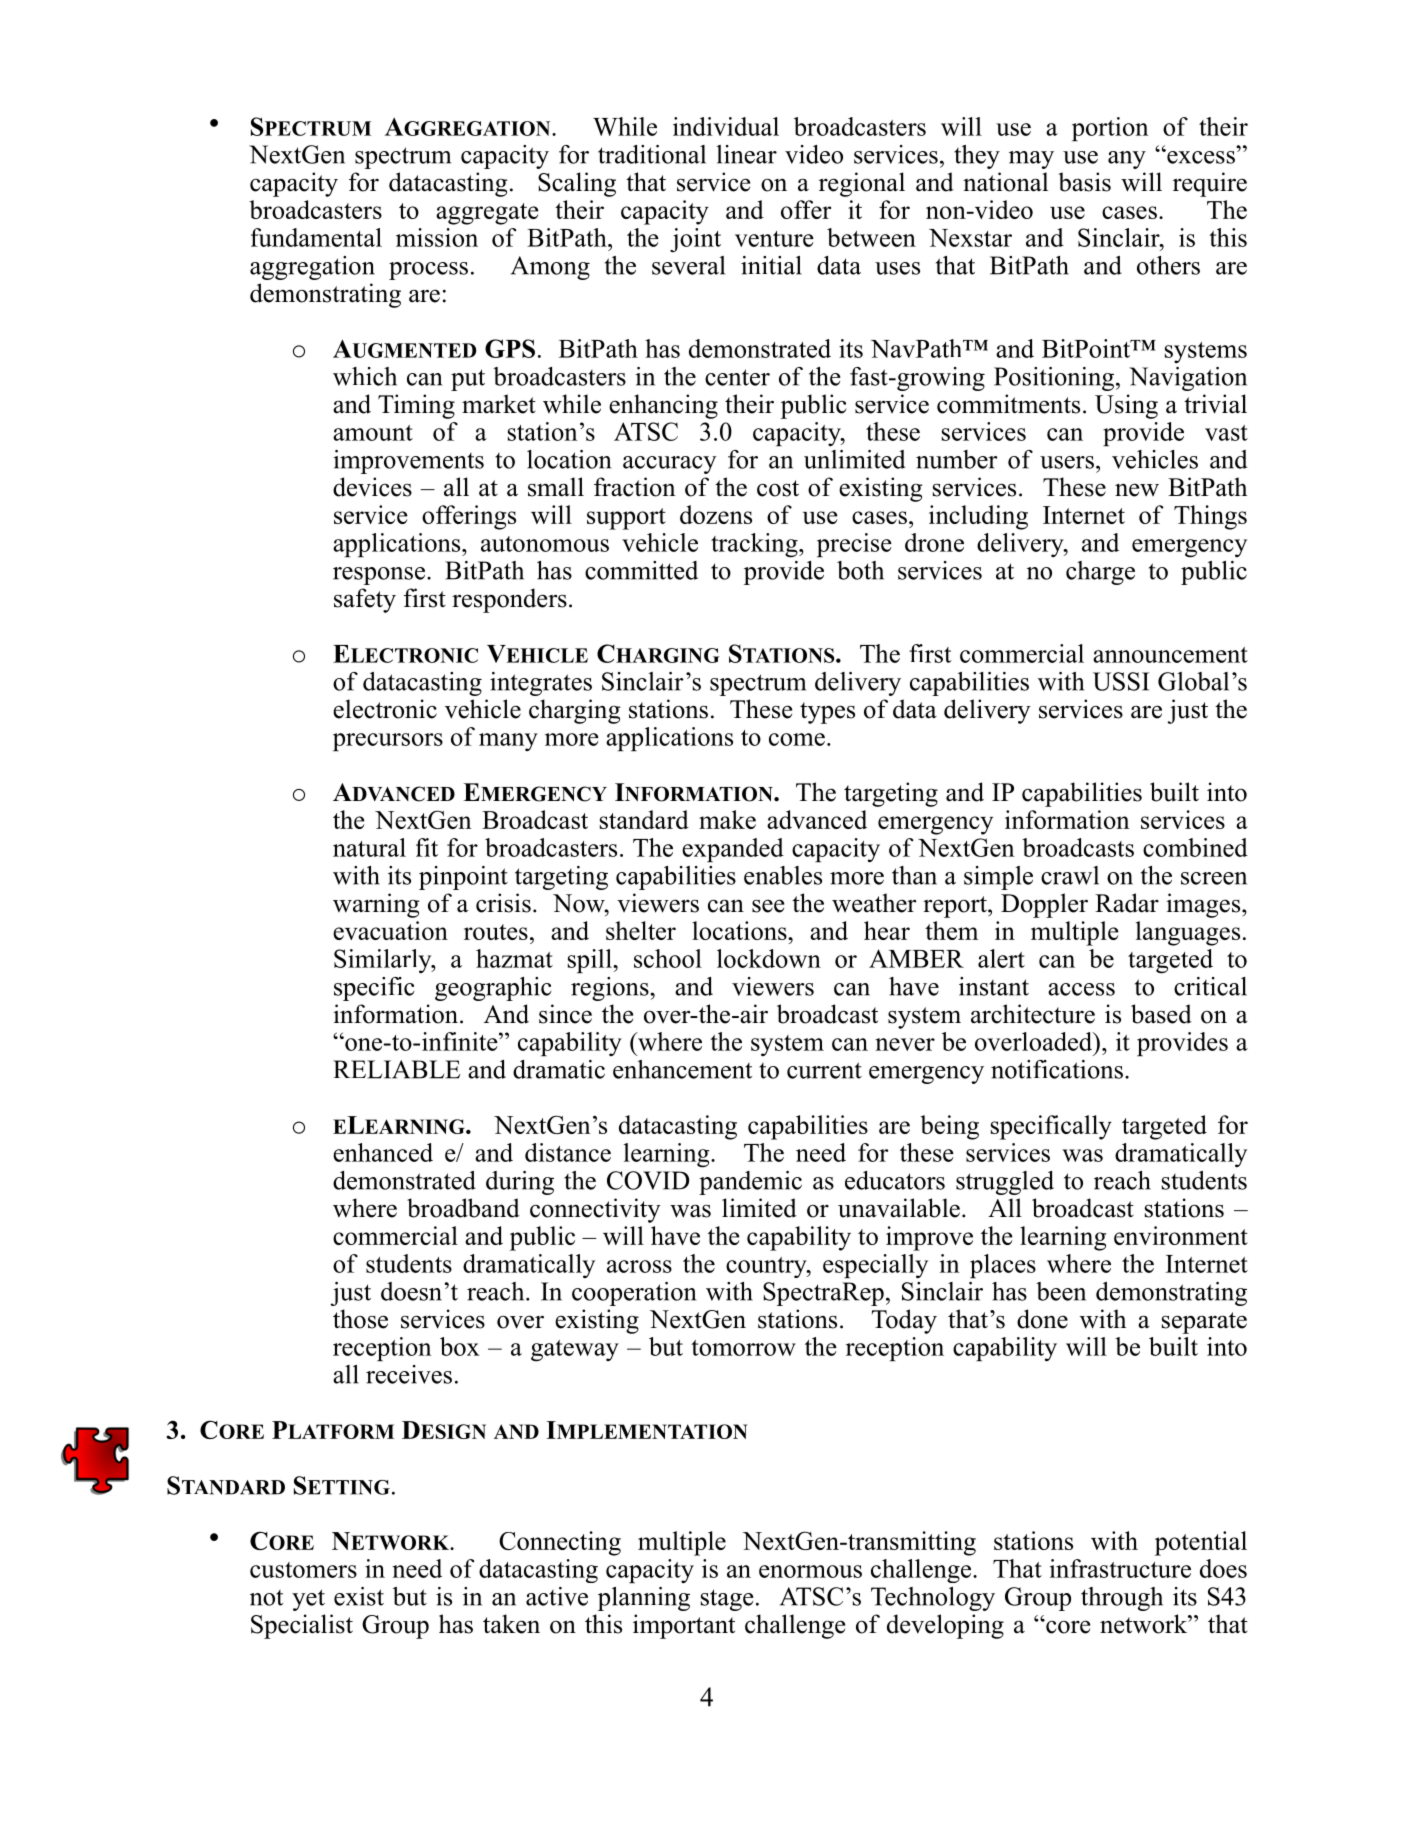 The width and height of the page is (1414, 1830). What do you see at coordinates (396, 1069) in the page?
I see `RELIABLE` at bounding box center [396, 1069].
